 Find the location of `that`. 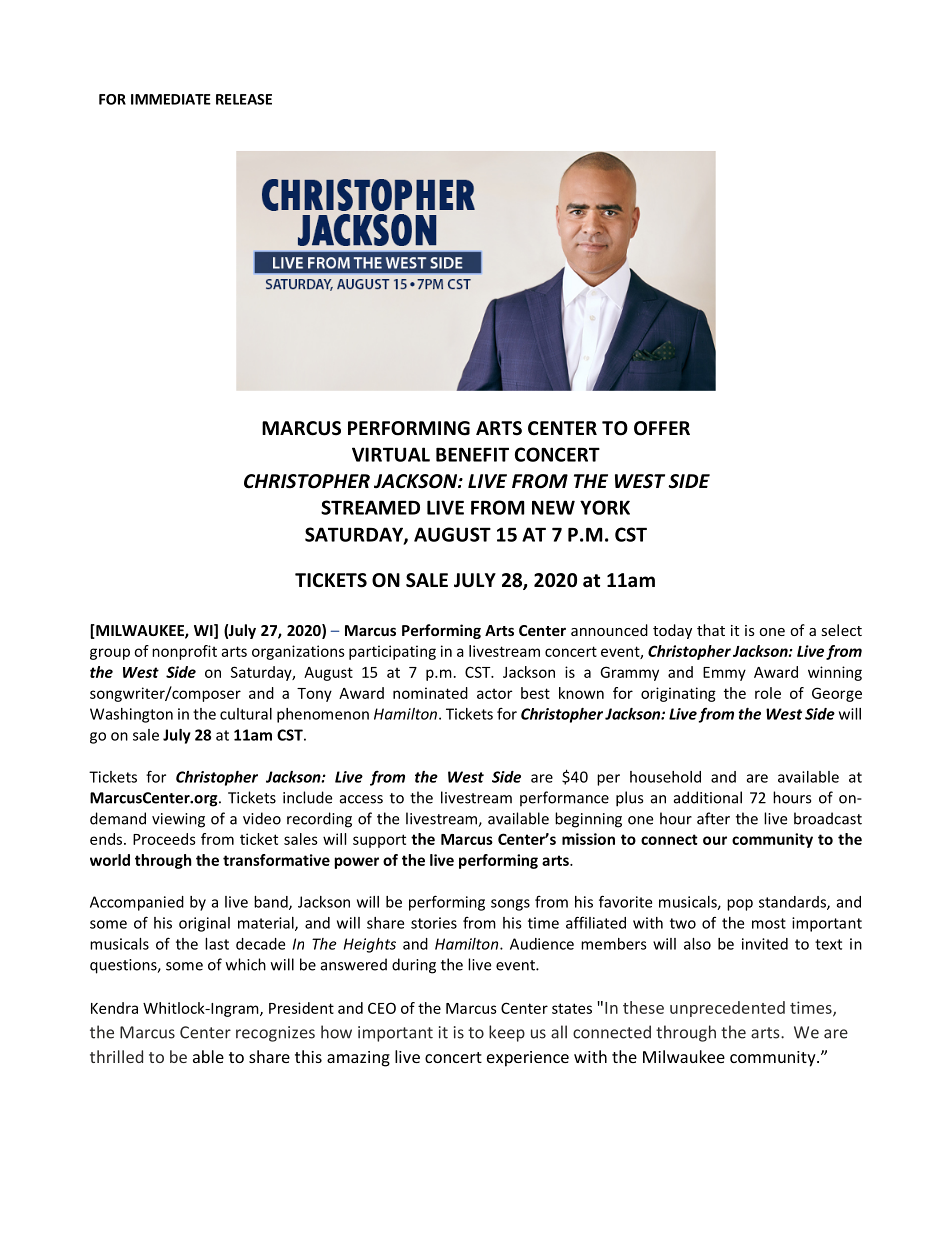

that is located at coordinates (711, 630).
